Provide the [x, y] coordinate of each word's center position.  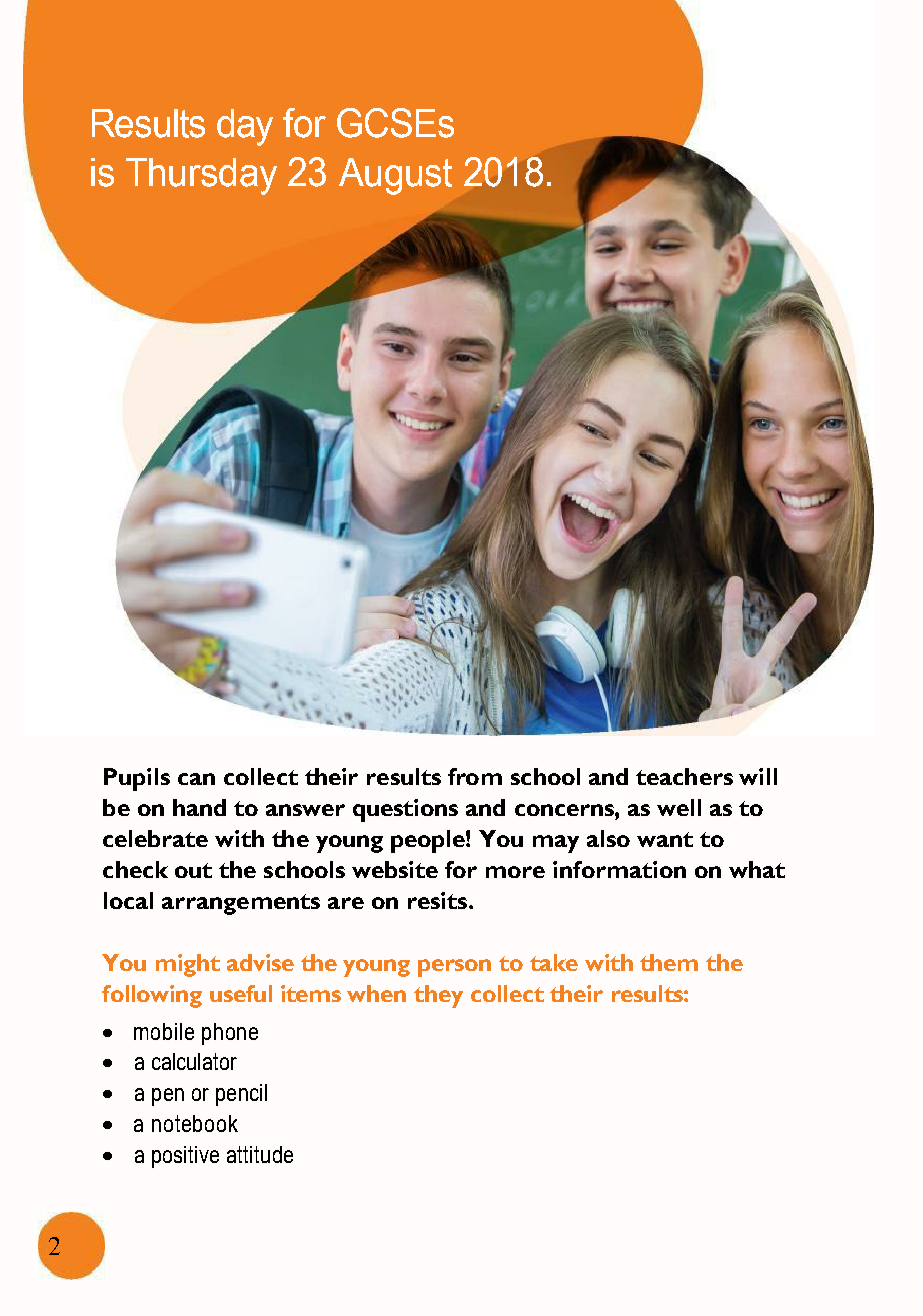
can [196, 779]
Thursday [201, 176]
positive [185, 1157]
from [475, 776]
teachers [684, 776]
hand [199, 807]
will [758, 776]
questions [405, 810]
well [679, 807]
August [395, 176]
